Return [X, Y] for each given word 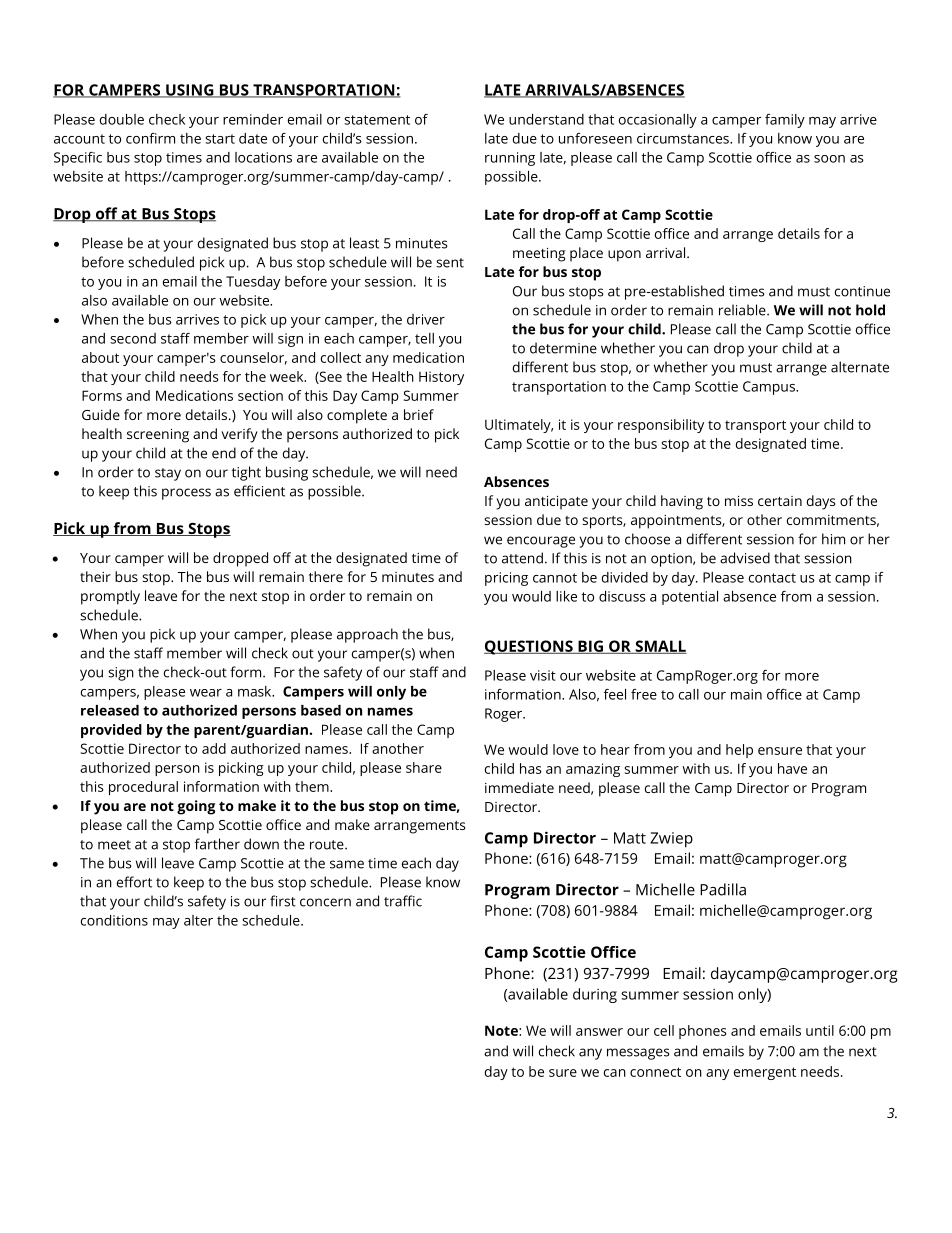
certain [780, 501]
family [785, 121]
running [510, 159]
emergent [765, 1073]
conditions [114, 920]
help [739, 751]
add [214, 748]
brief [419, 414]
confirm [150, 138]
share [424, 767]
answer [599, 1032]
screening [158, 436]
